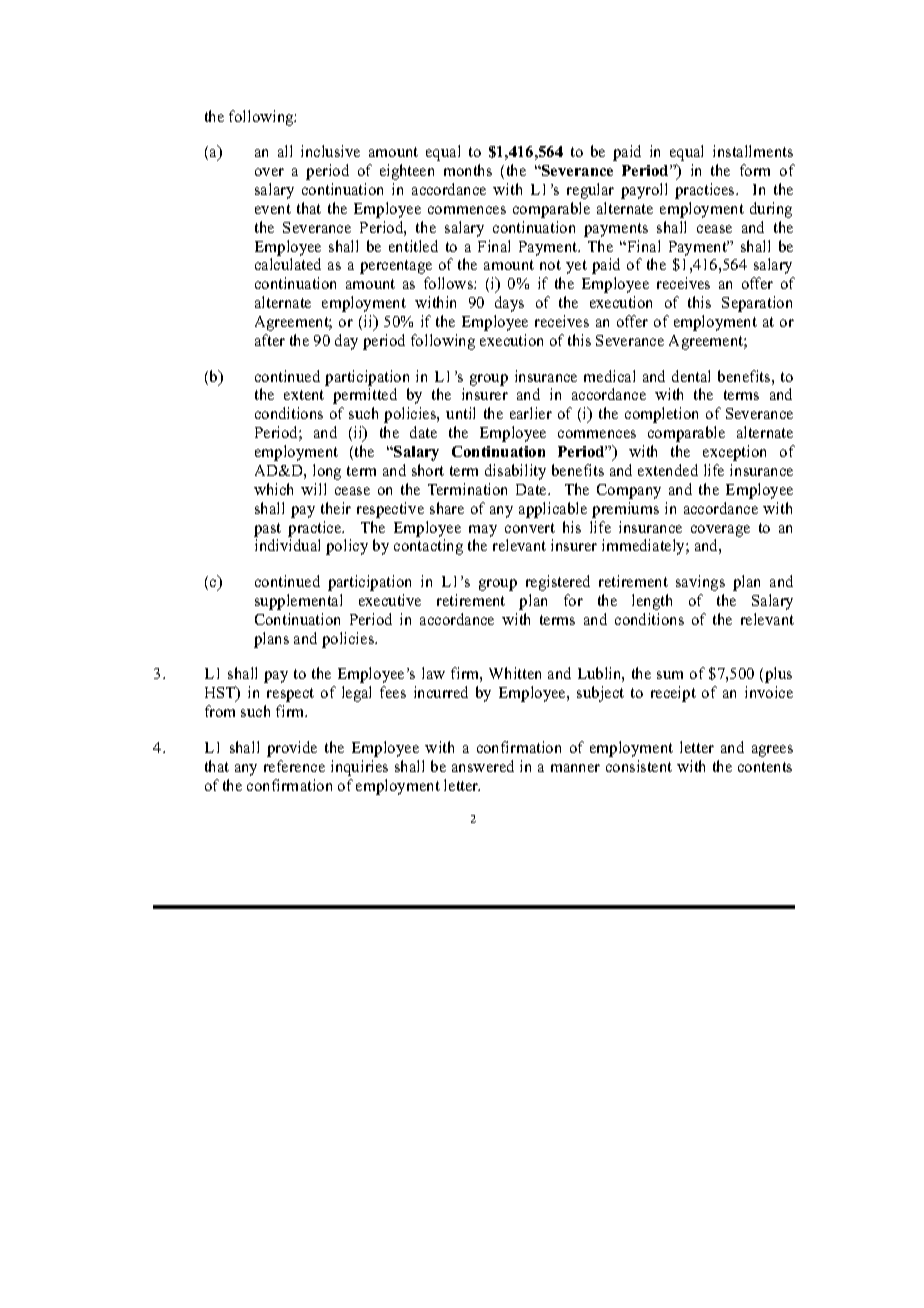 The image size is (924, 1308). Describe the element at coordinates (558, 583) in the screenshot. I see `registered` at that location.
